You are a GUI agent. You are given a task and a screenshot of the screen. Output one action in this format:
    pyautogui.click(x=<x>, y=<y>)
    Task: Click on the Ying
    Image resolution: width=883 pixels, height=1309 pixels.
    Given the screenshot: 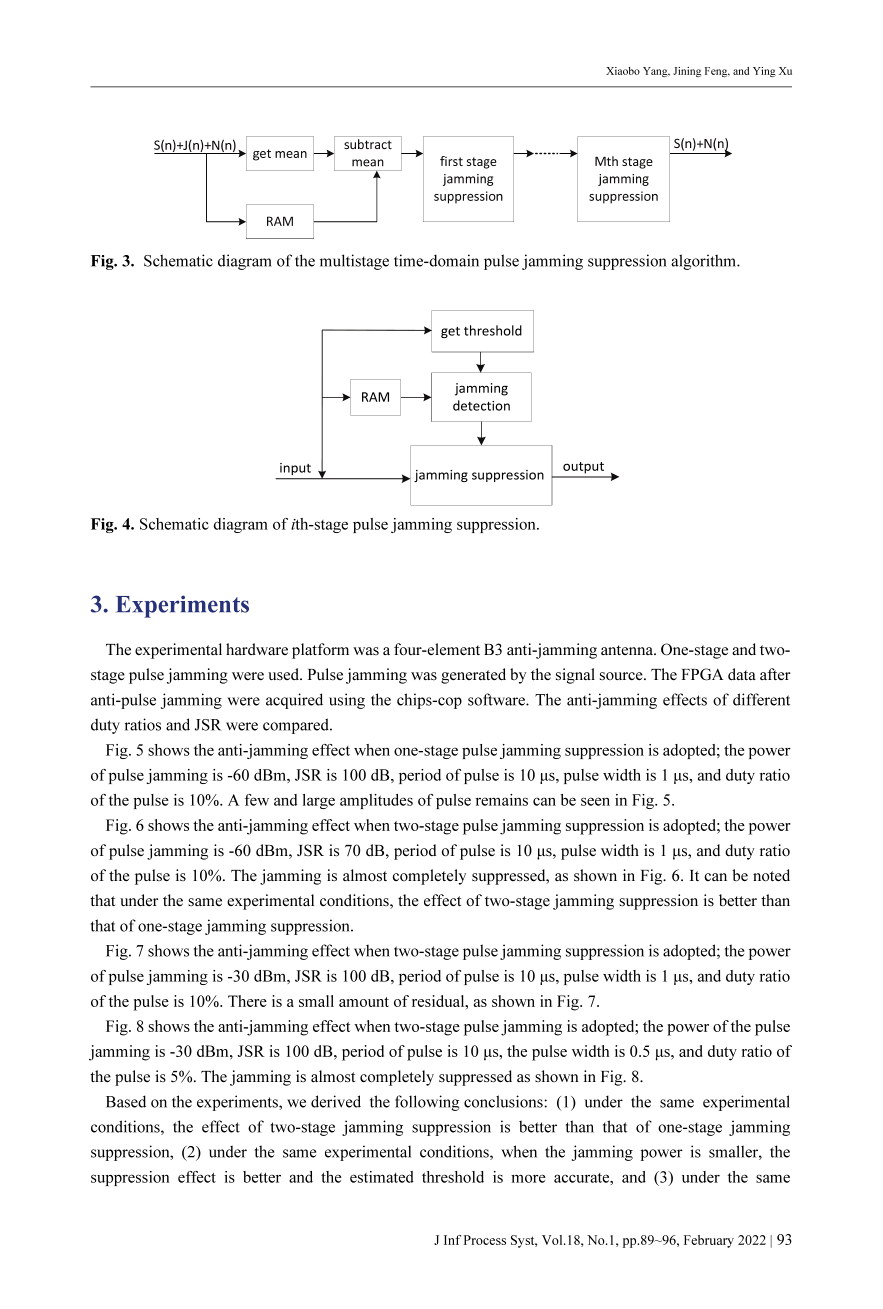 What is the action you would take?
    pyautogui.click(x=764, y=72)
